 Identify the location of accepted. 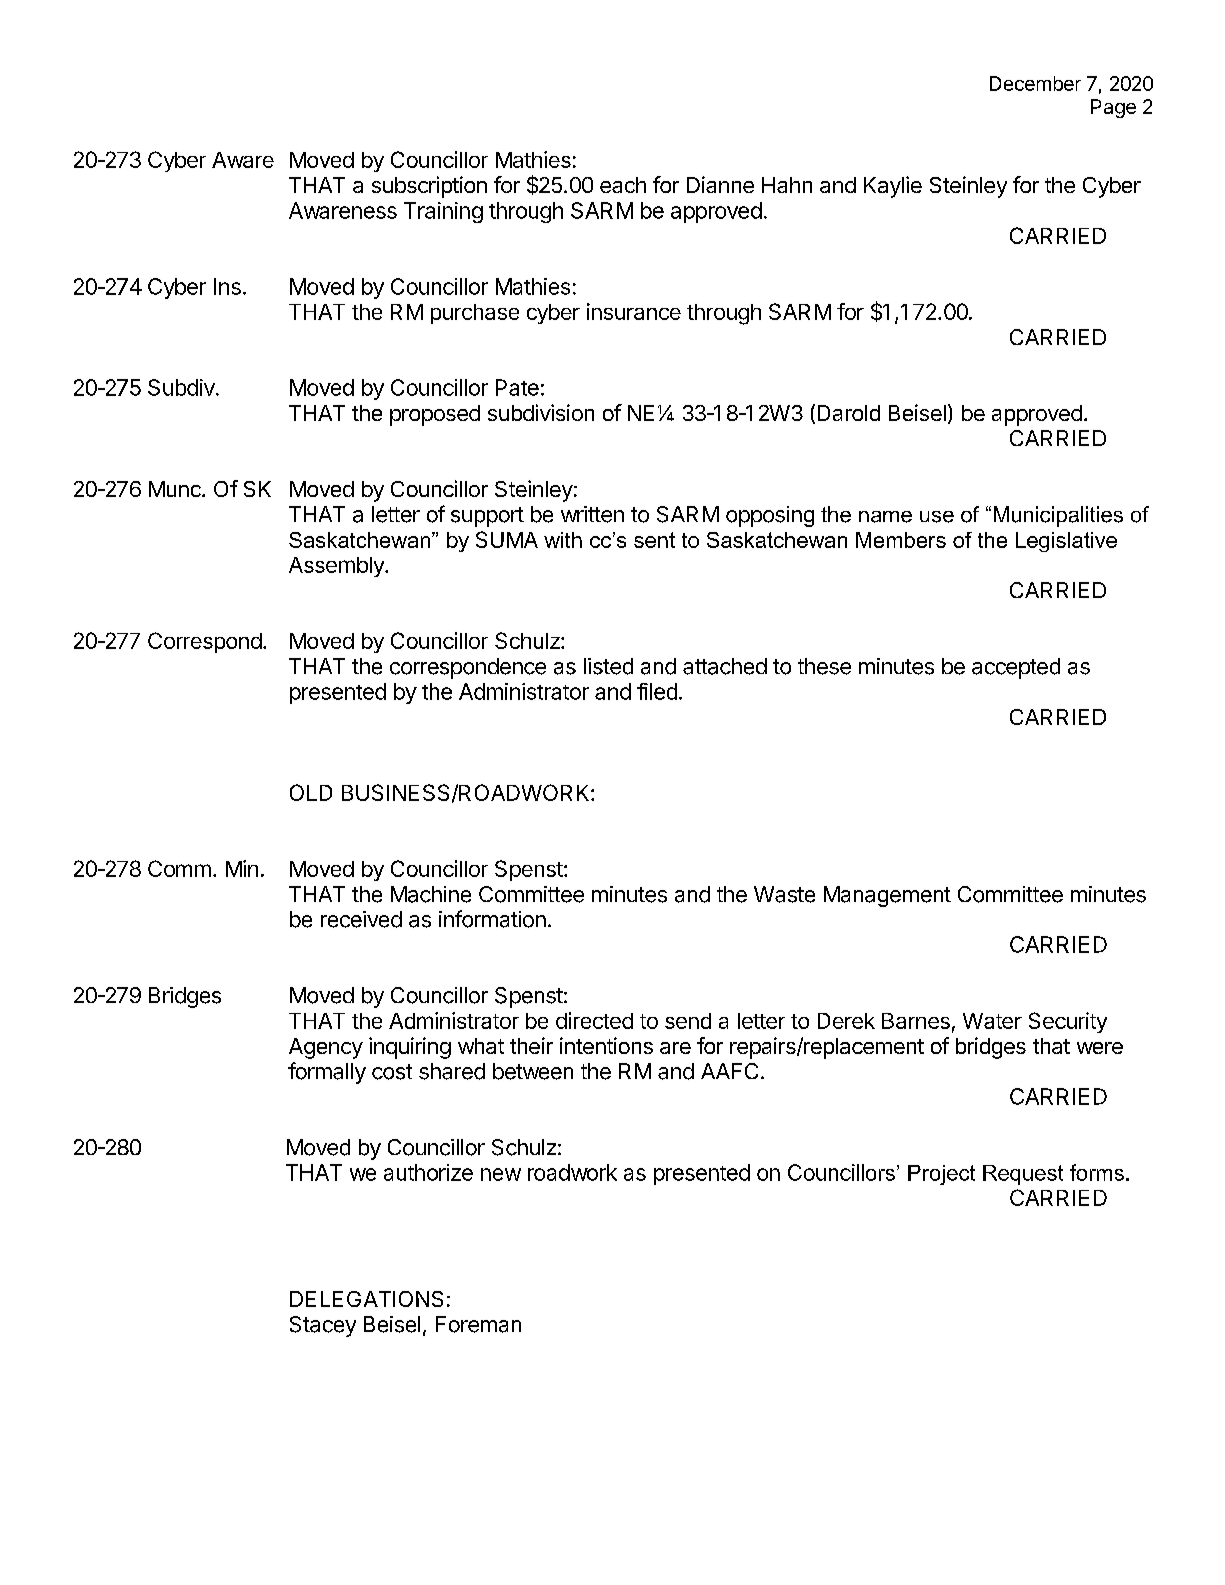
(1016, 668).
